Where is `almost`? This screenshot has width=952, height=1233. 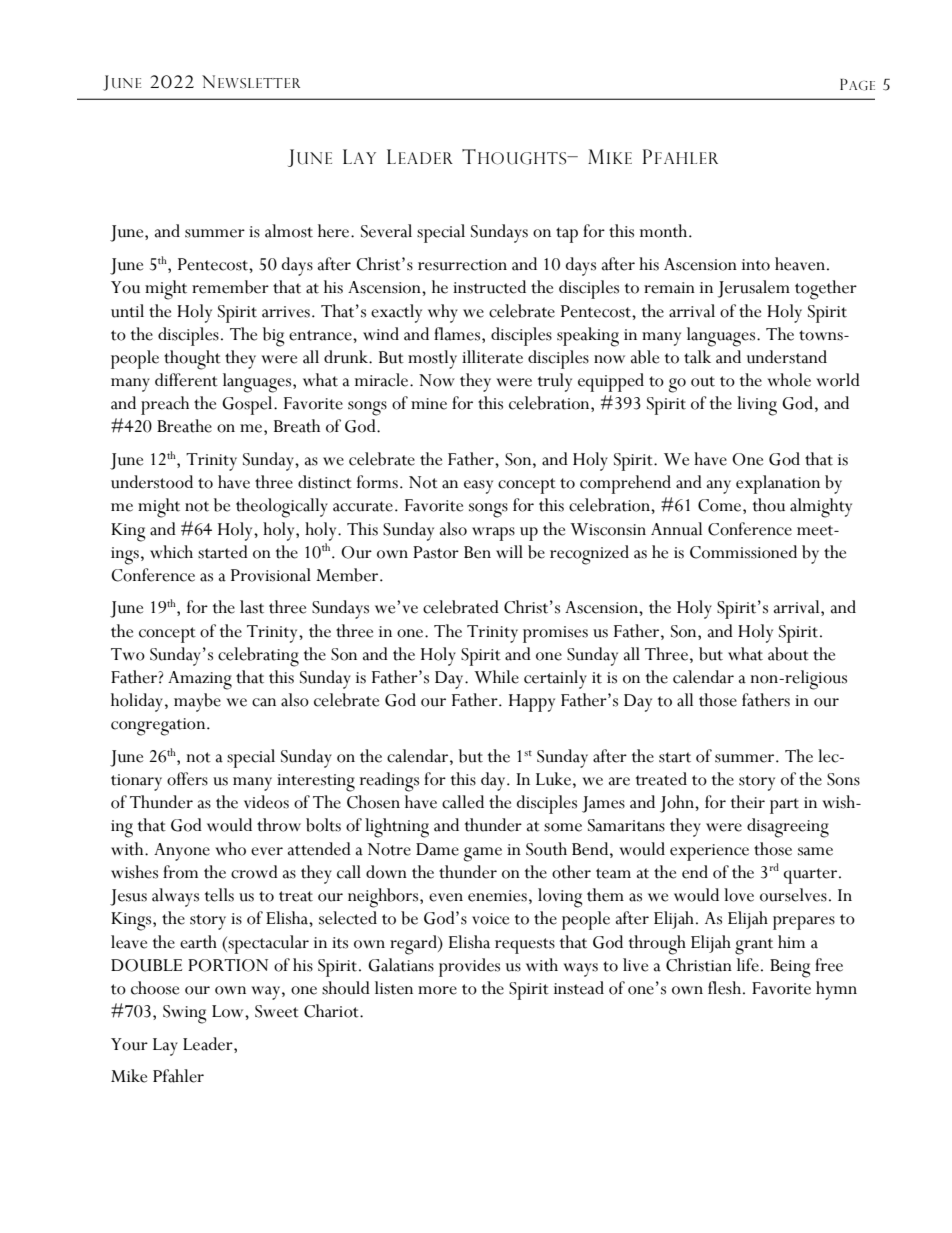
almost is located at coordinates (289, 231).
